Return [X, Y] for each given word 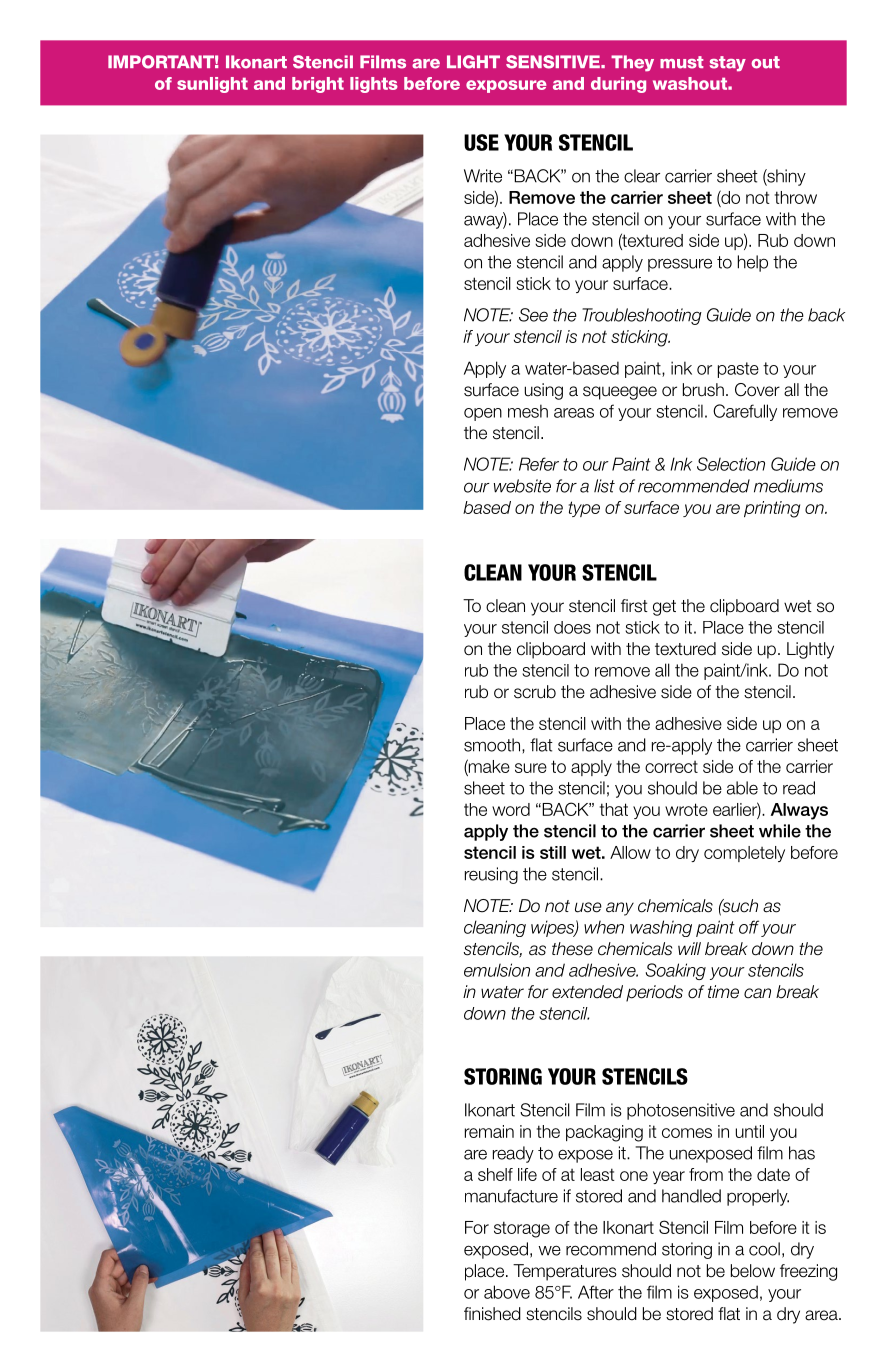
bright [318, 85]
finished [492, 1314]
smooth [493, 745]
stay [728, 64]
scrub [535, 692]
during [618, 85]
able [742, 788]
